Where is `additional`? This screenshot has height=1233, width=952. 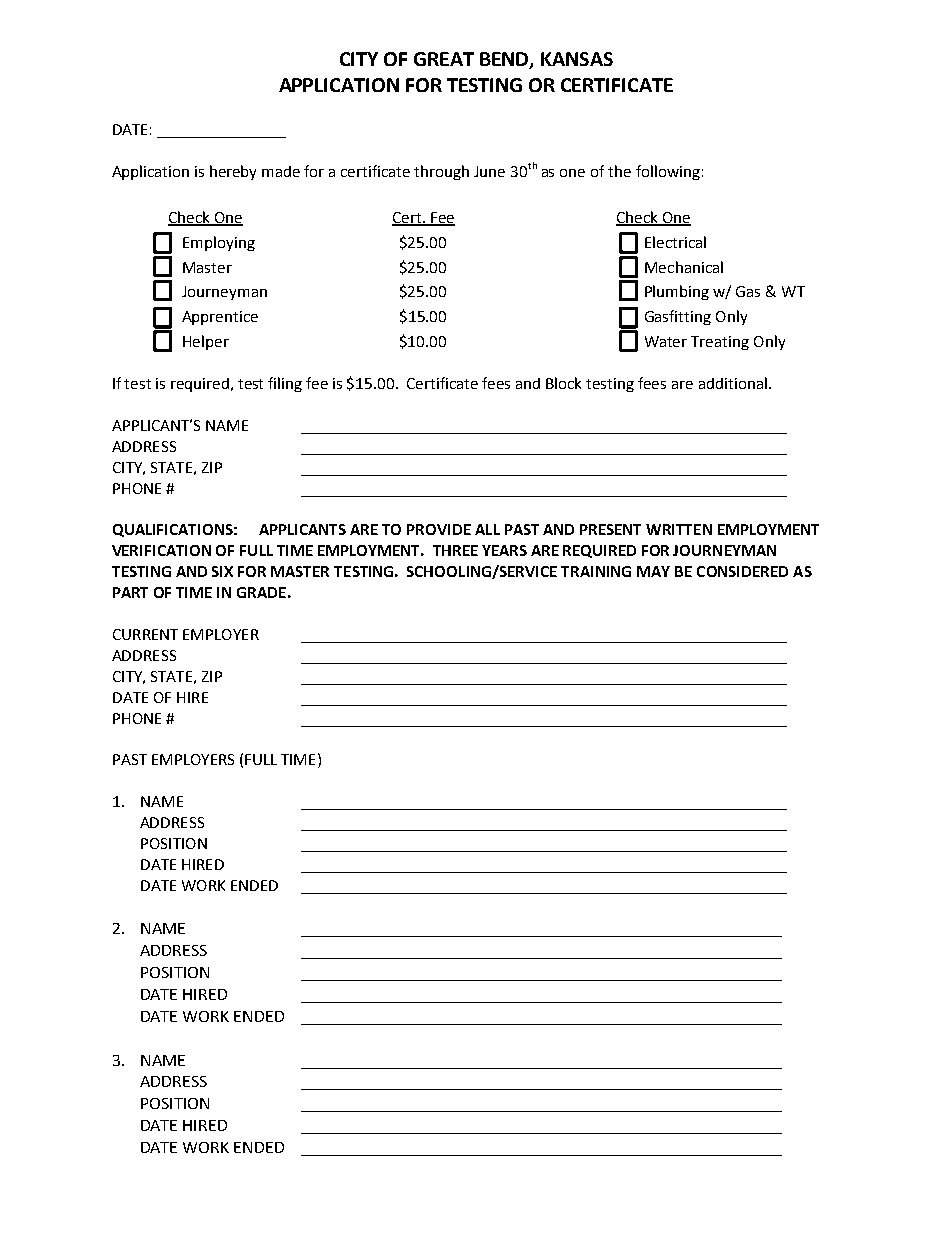 additional is located at coordinates (733, 383).
